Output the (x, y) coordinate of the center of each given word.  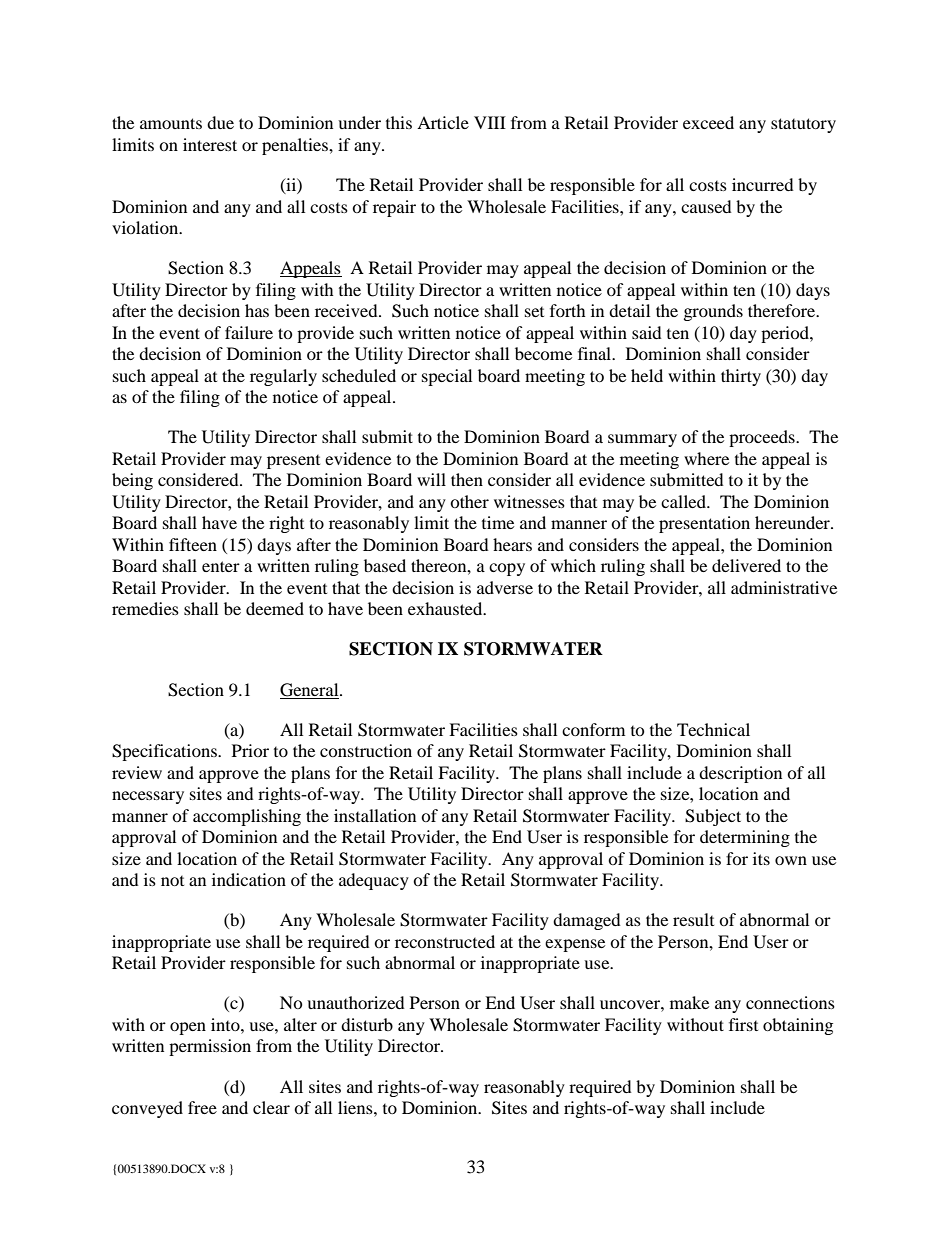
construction (366, 750)
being (132, 481)
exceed (708, 122)
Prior (250, 750)
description (740, 774)
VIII (490, 122)
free (202, 1107)
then (467, 479)
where (706, 458)
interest (210, 144)
